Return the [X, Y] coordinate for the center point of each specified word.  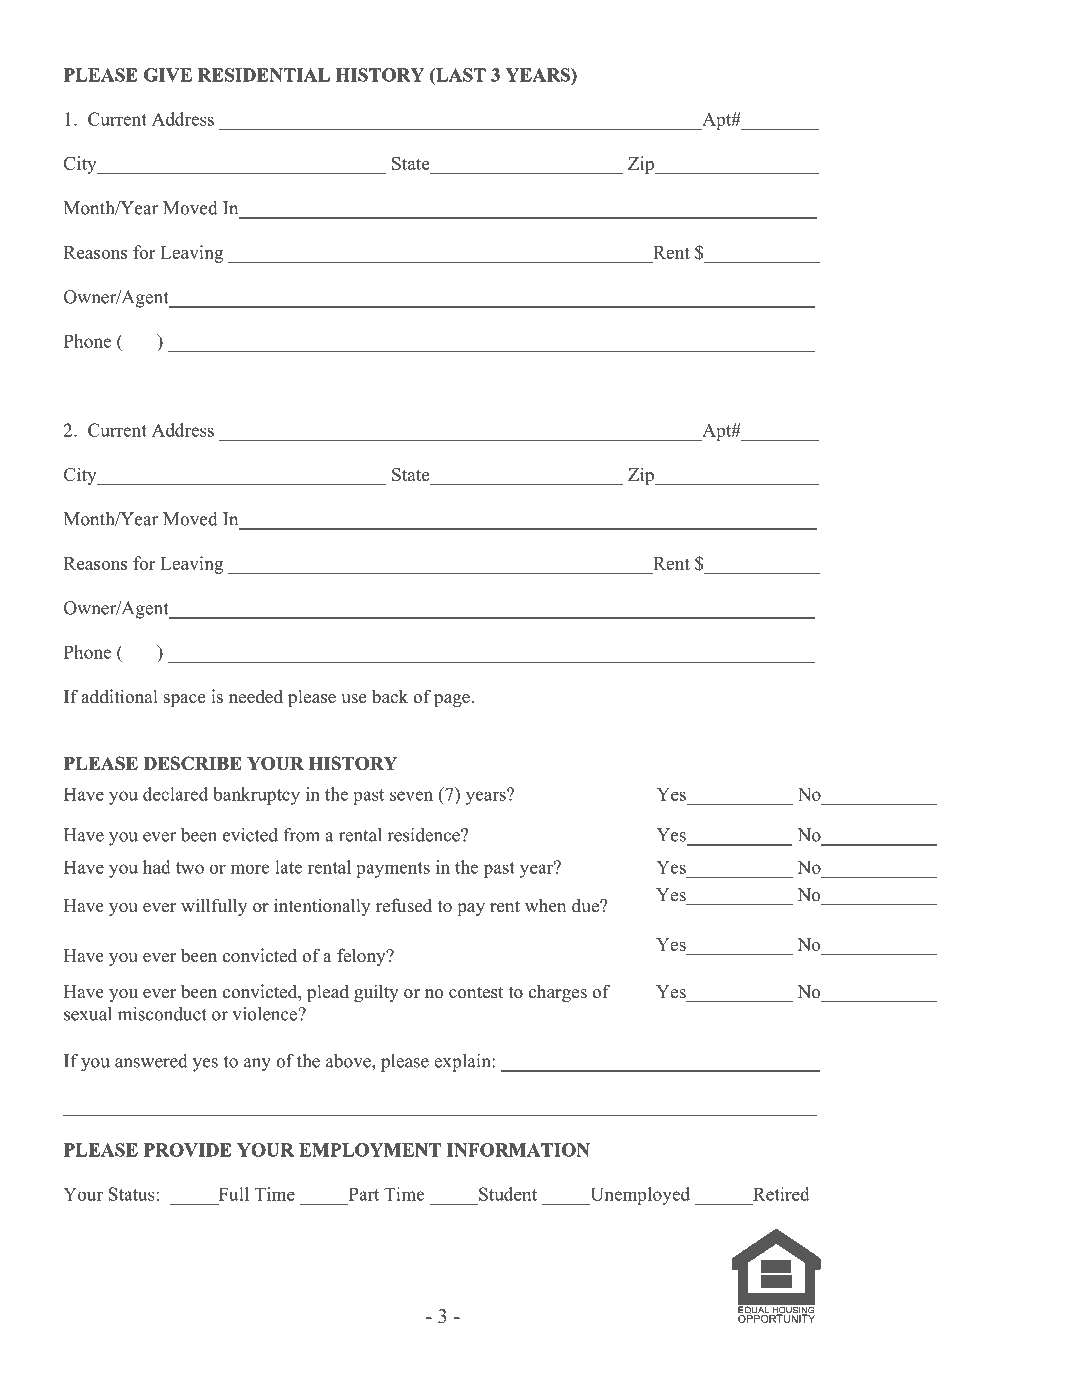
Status [133, 1194]
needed [256, 696]
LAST [460, 75]
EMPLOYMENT [370, 1150]
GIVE [168, 75]
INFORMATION [518, 1150]
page [452, 700]
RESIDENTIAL [264, 75]
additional [119, 696]
